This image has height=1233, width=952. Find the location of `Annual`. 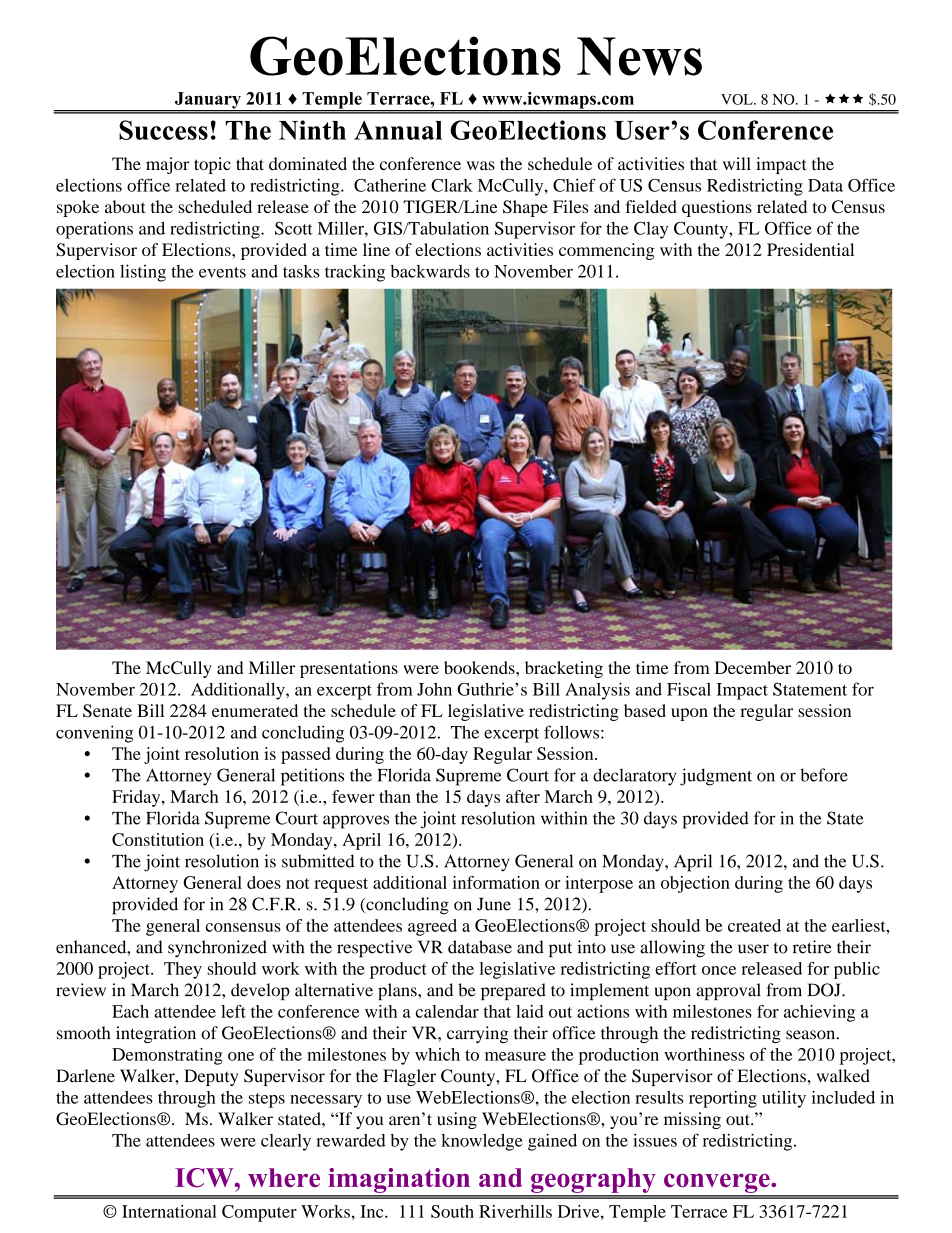

Annual is located at coordinates (398, 130).
